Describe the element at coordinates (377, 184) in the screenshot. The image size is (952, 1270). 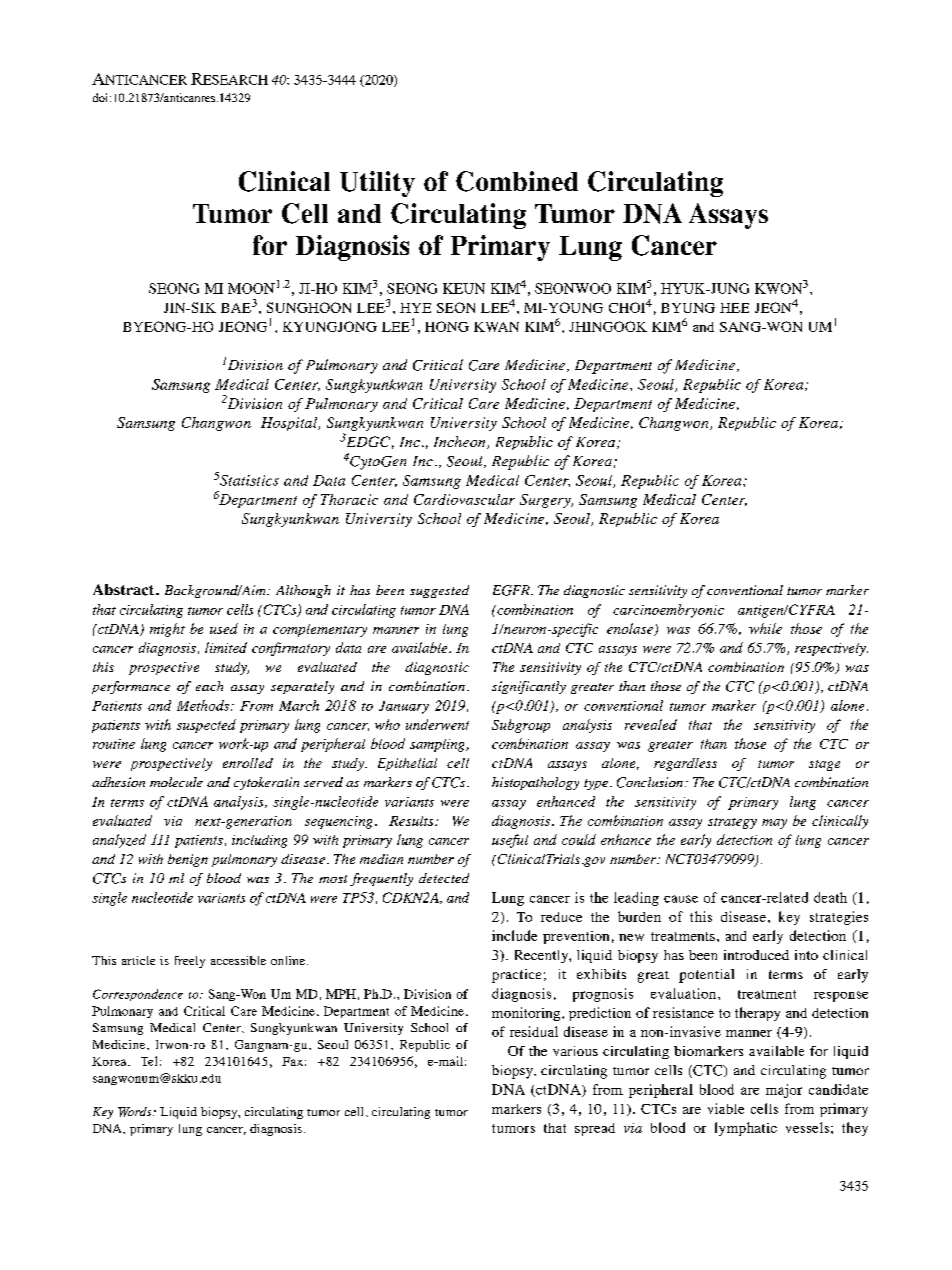
I see `Utility` at that location.
